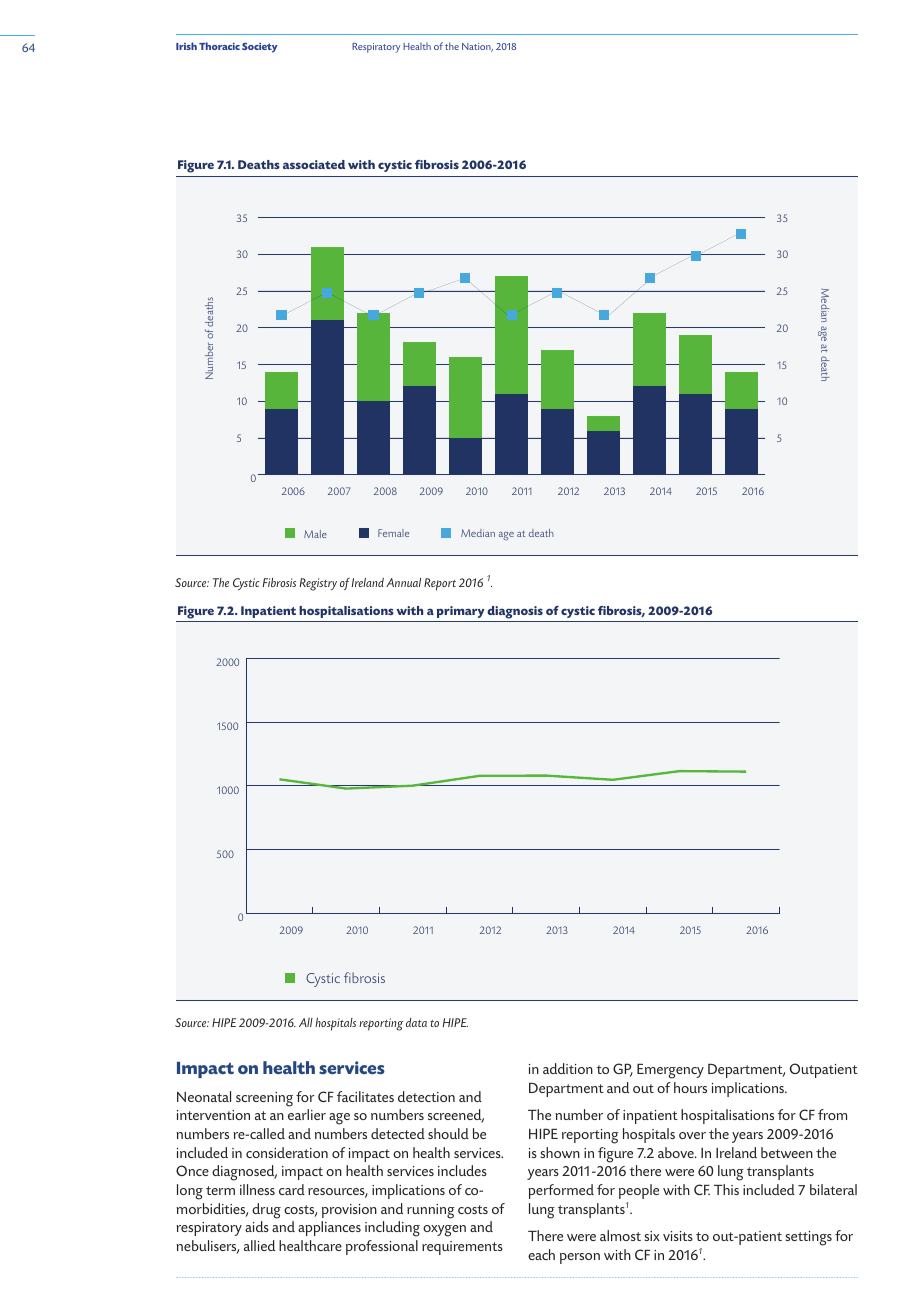 This page has height=1308, width=924. What do you see at coordinates (219, 46) in the page?
I see `Thoracic` at bounding box center [219, 46].
